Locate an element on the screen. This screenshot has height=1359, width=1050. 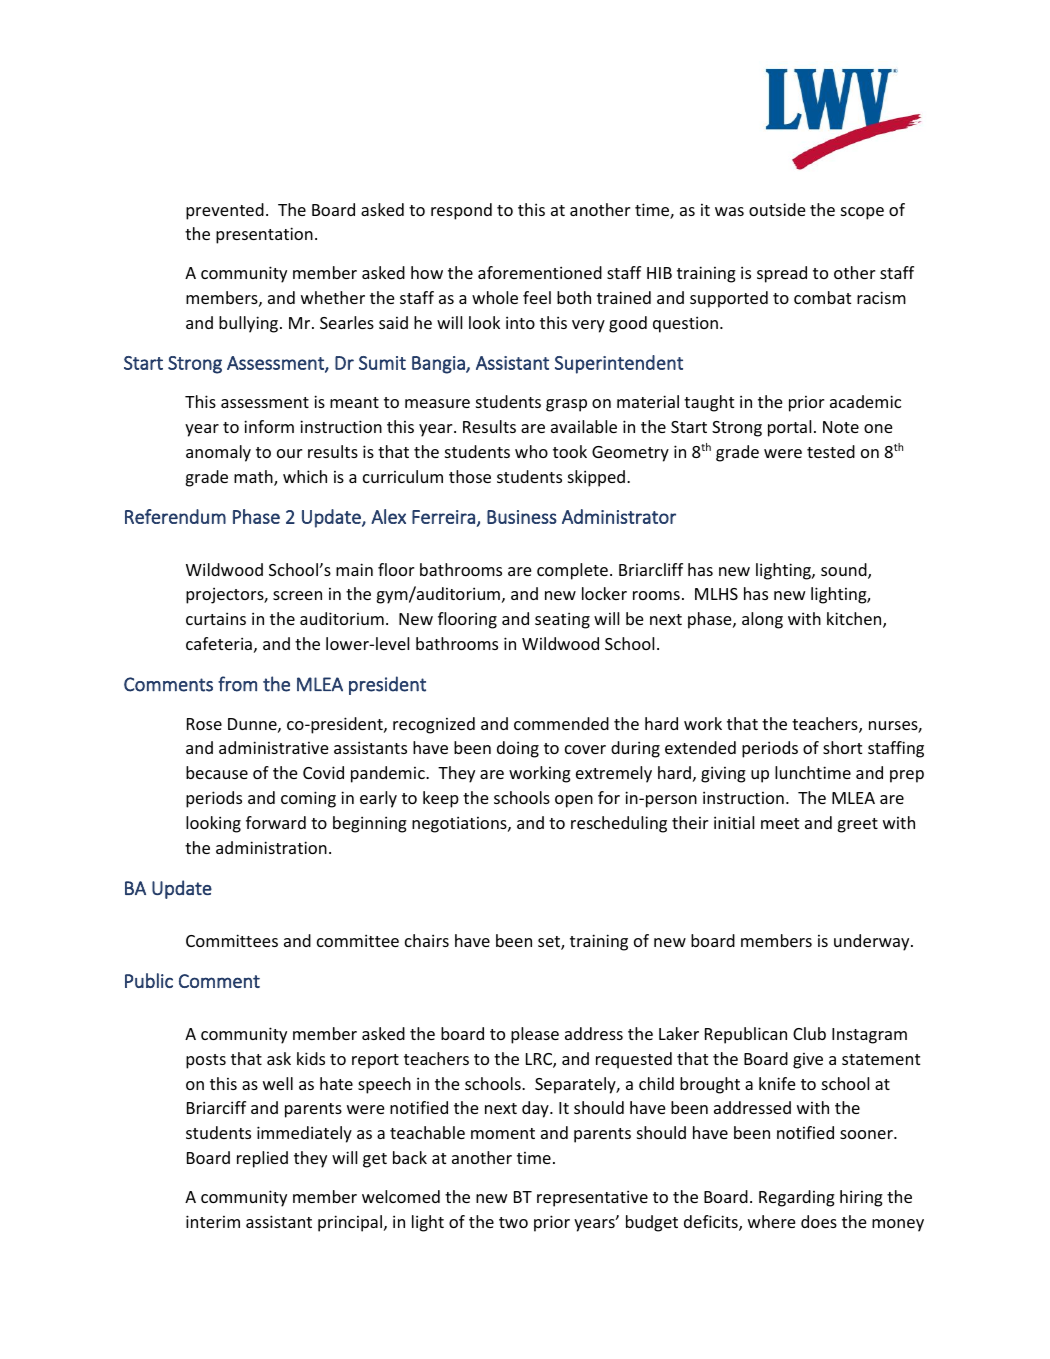
administration is located at coordinates (271, 847).
